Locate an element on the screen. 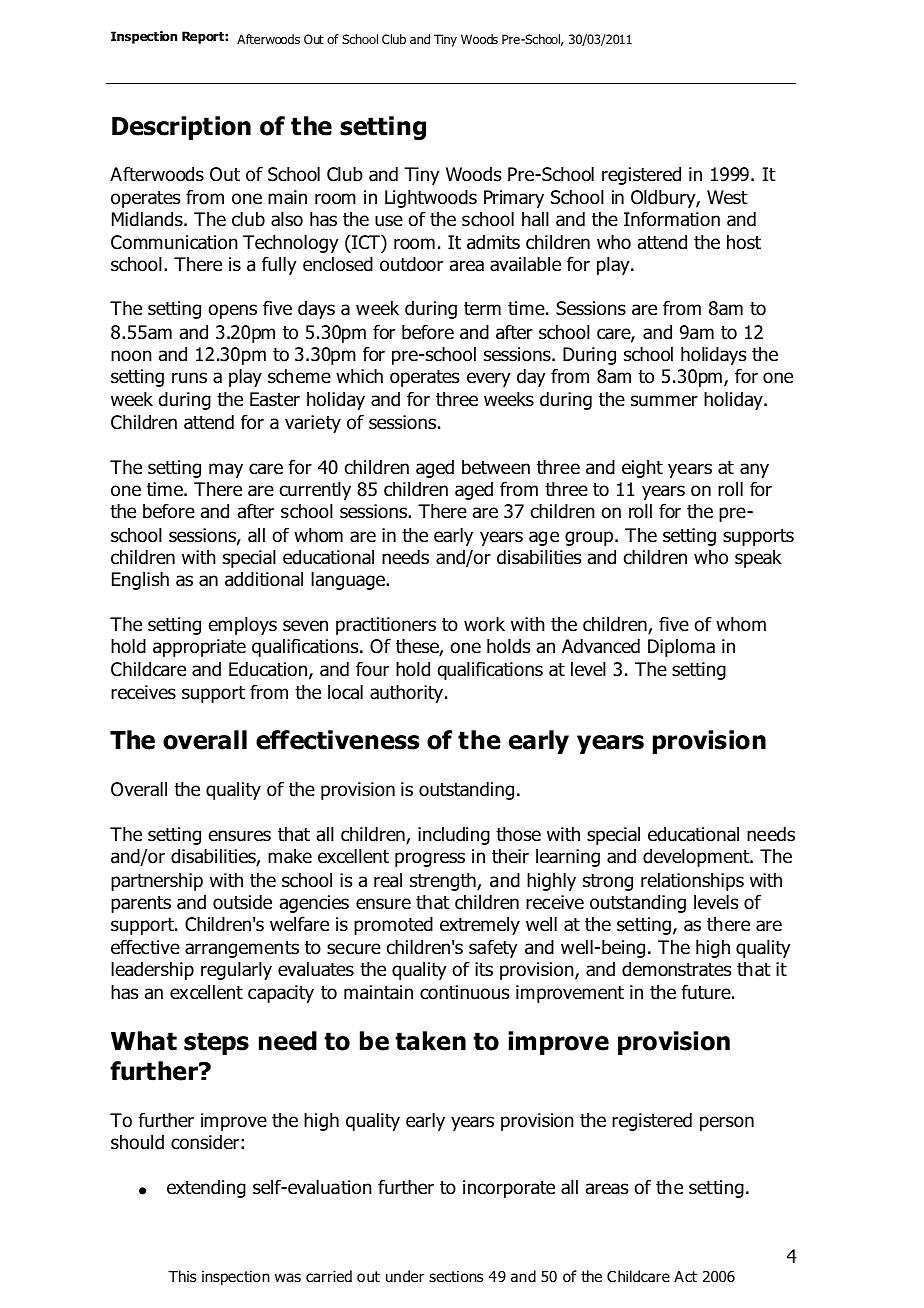  Description is located at coordinates (181, 128).
